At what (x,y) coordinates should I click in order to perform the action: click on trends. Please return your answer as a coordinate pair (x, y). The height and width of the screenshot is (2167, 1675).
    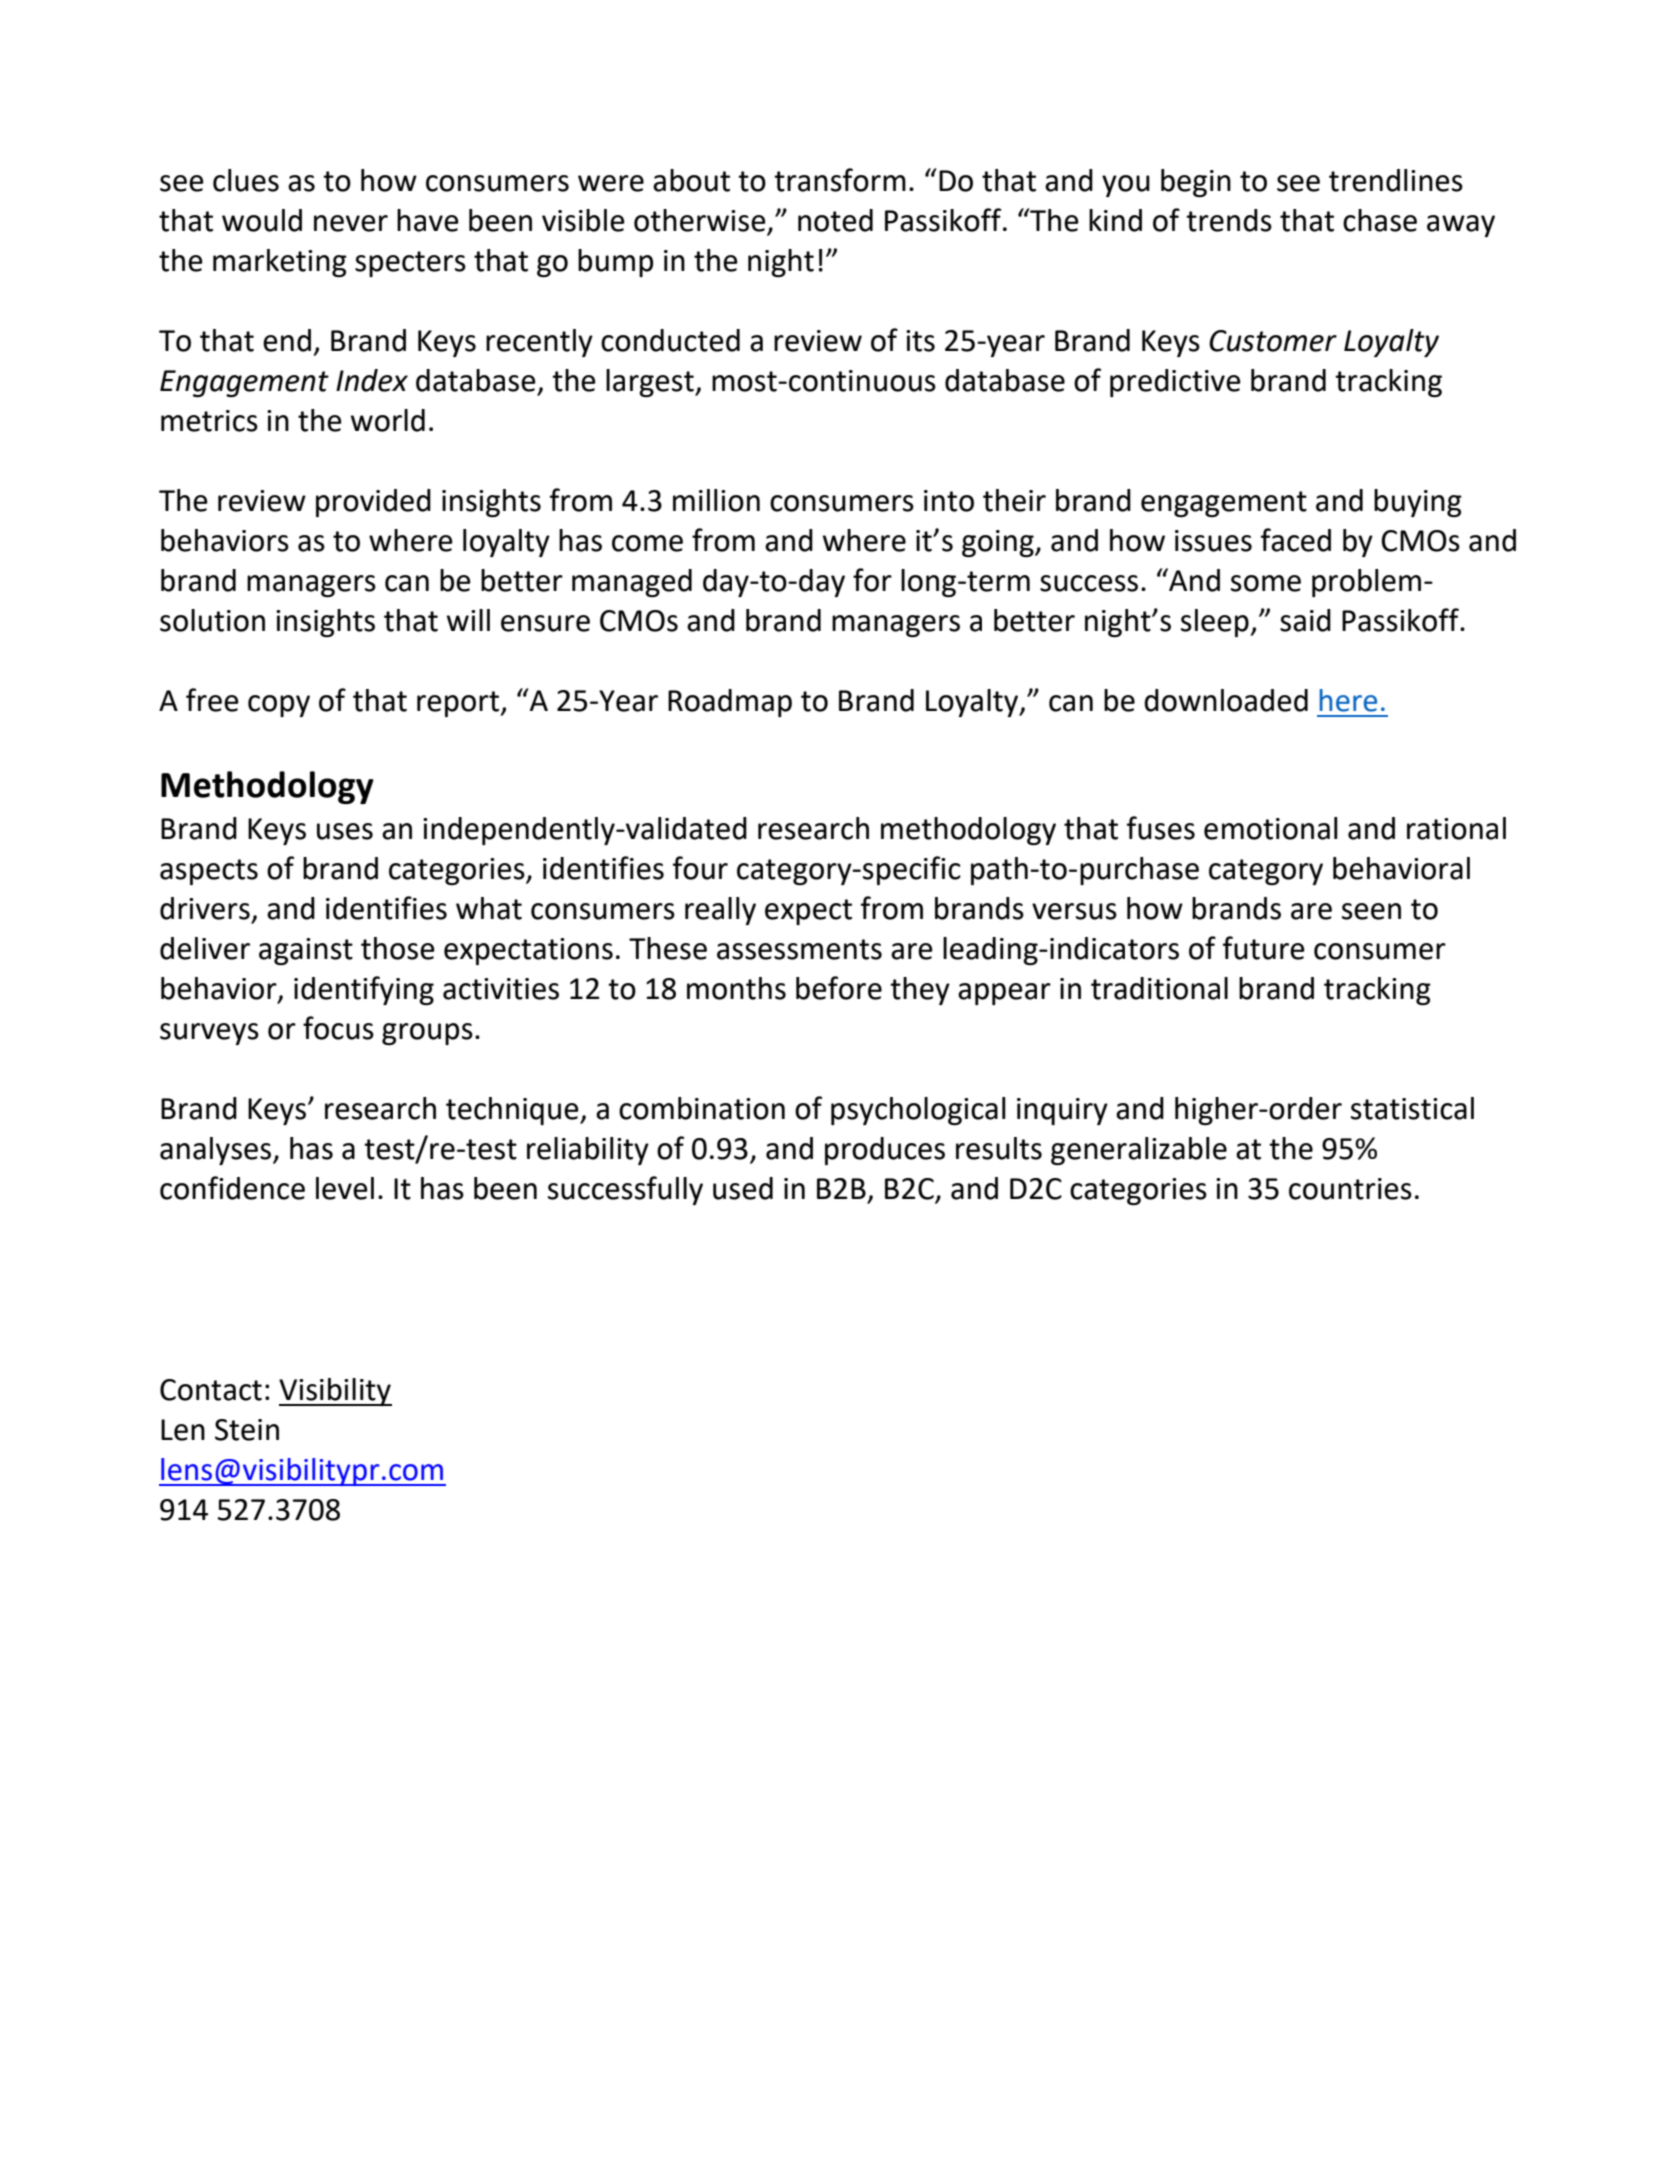
    Looking at the image, I should click on (1229, 220).
